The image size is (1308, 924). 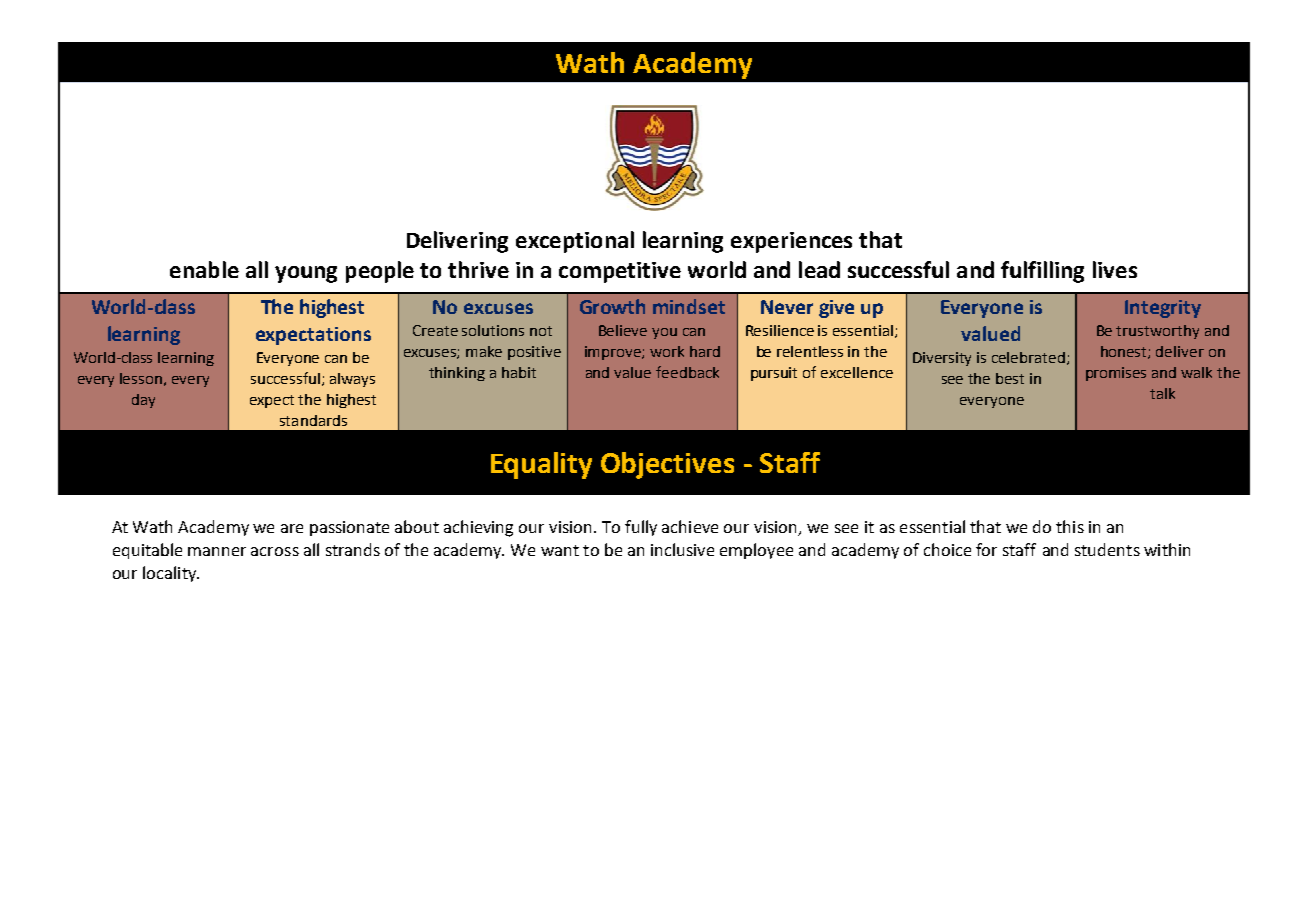 What do you see at coordinates (204, 269) in the screenshot?
I see `enable` at bounding box center [204, 269].
